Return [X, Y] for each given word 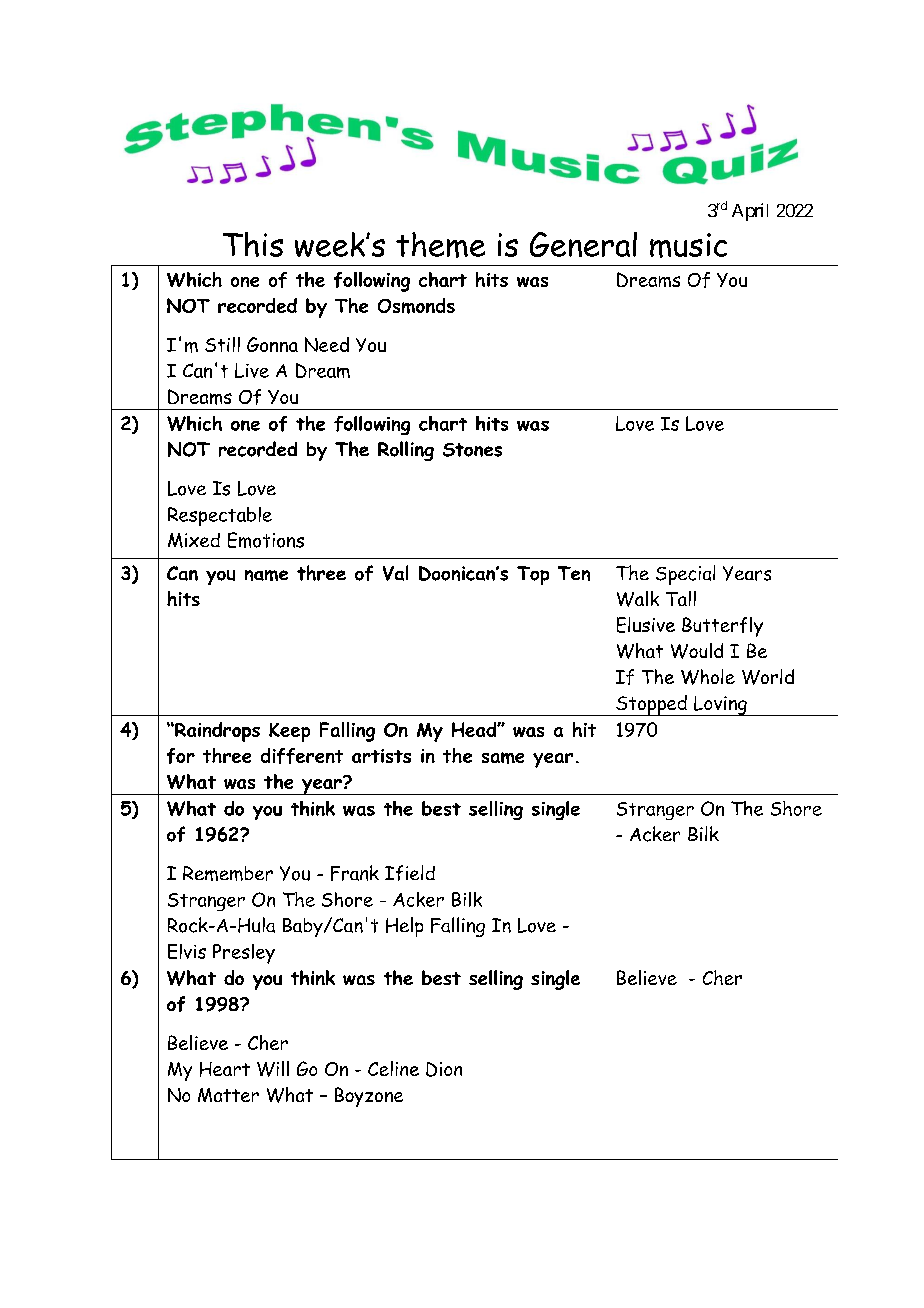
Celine [393, 1068]
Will [273, 1069]
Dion [444, 1069]
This [253, 244]
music [688, 245]
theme [440, 245]
